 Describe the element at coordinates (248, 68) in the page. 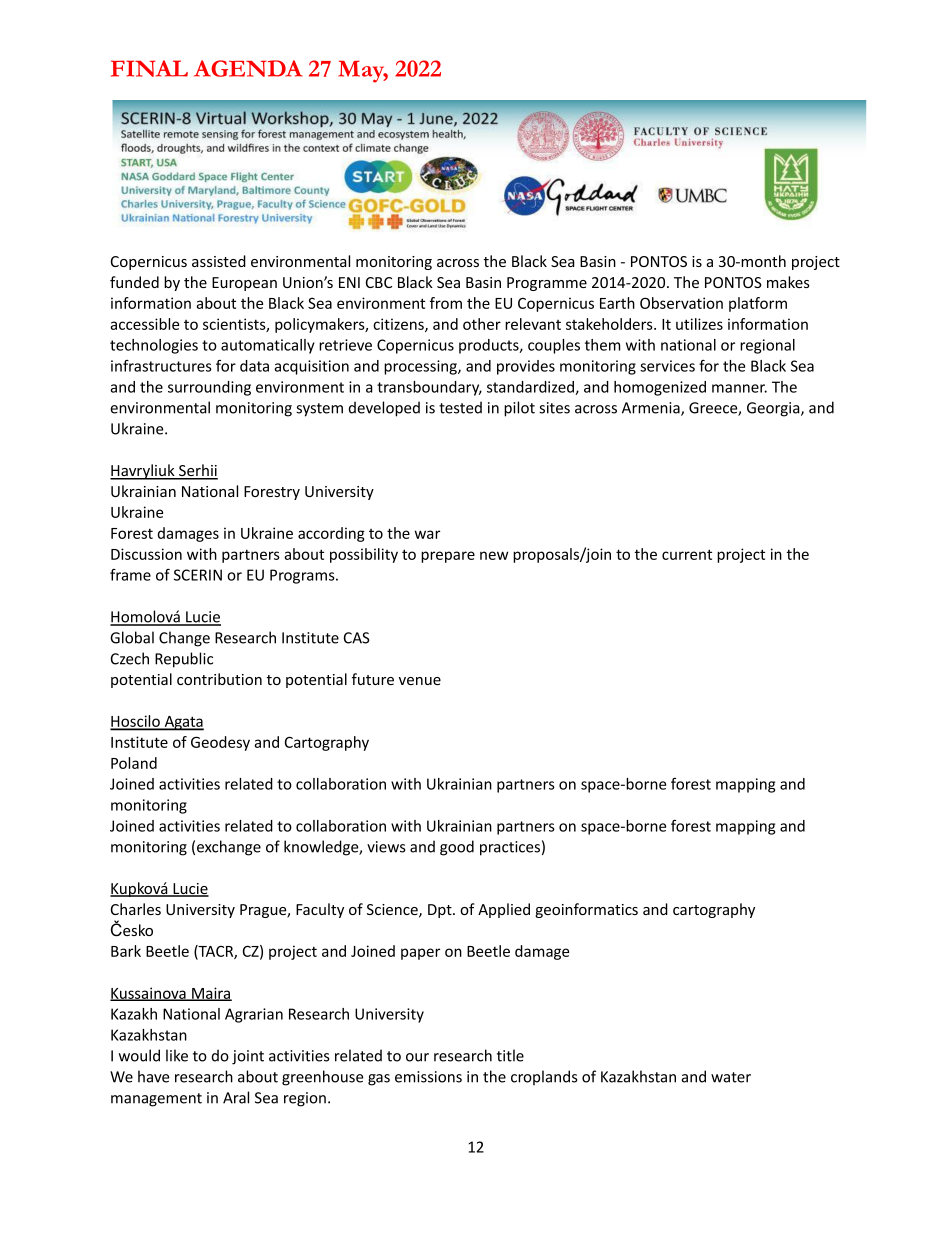

I see `AGENDA` at that location.
